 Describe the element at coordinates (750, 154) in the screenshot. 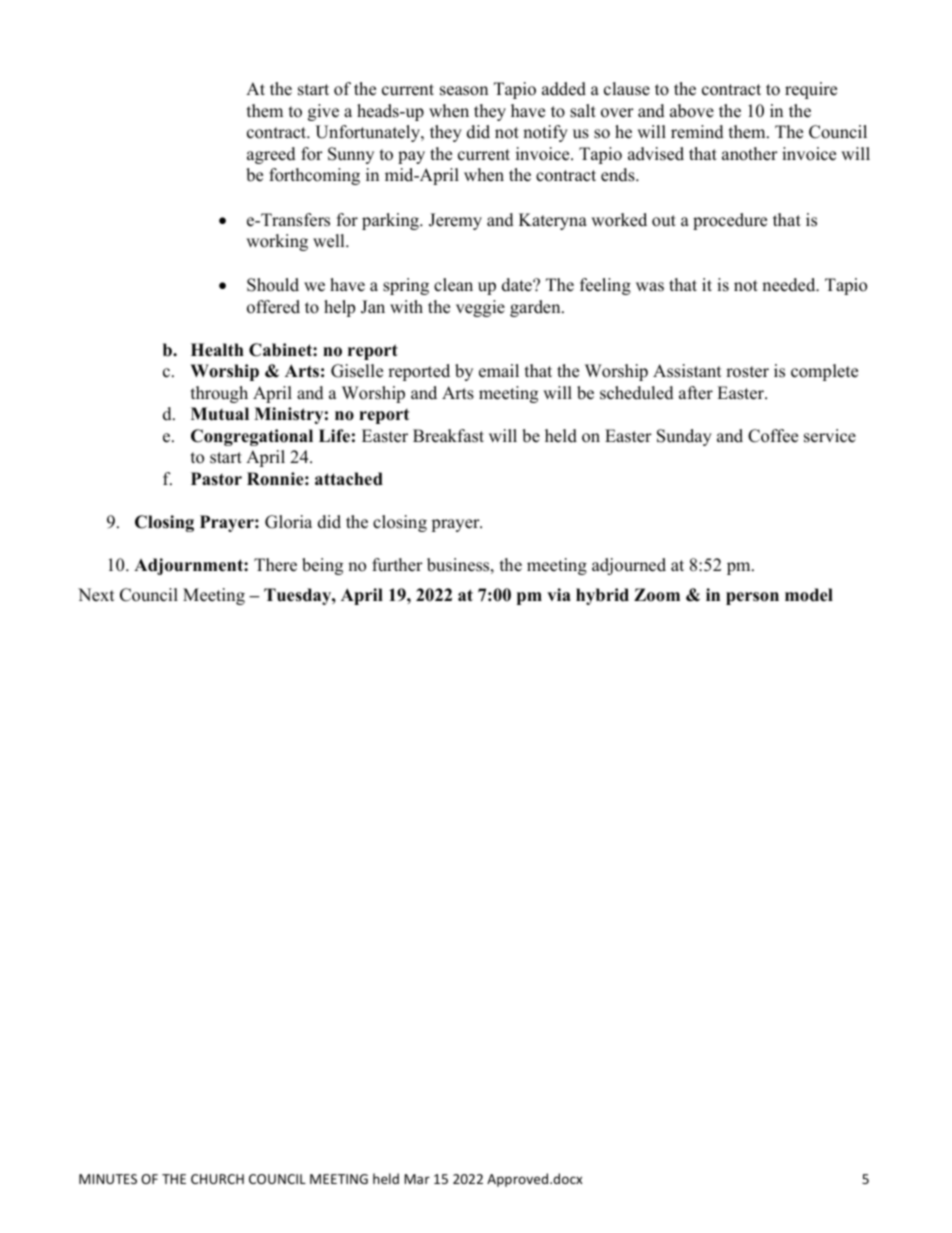

I see `another` at that location.
